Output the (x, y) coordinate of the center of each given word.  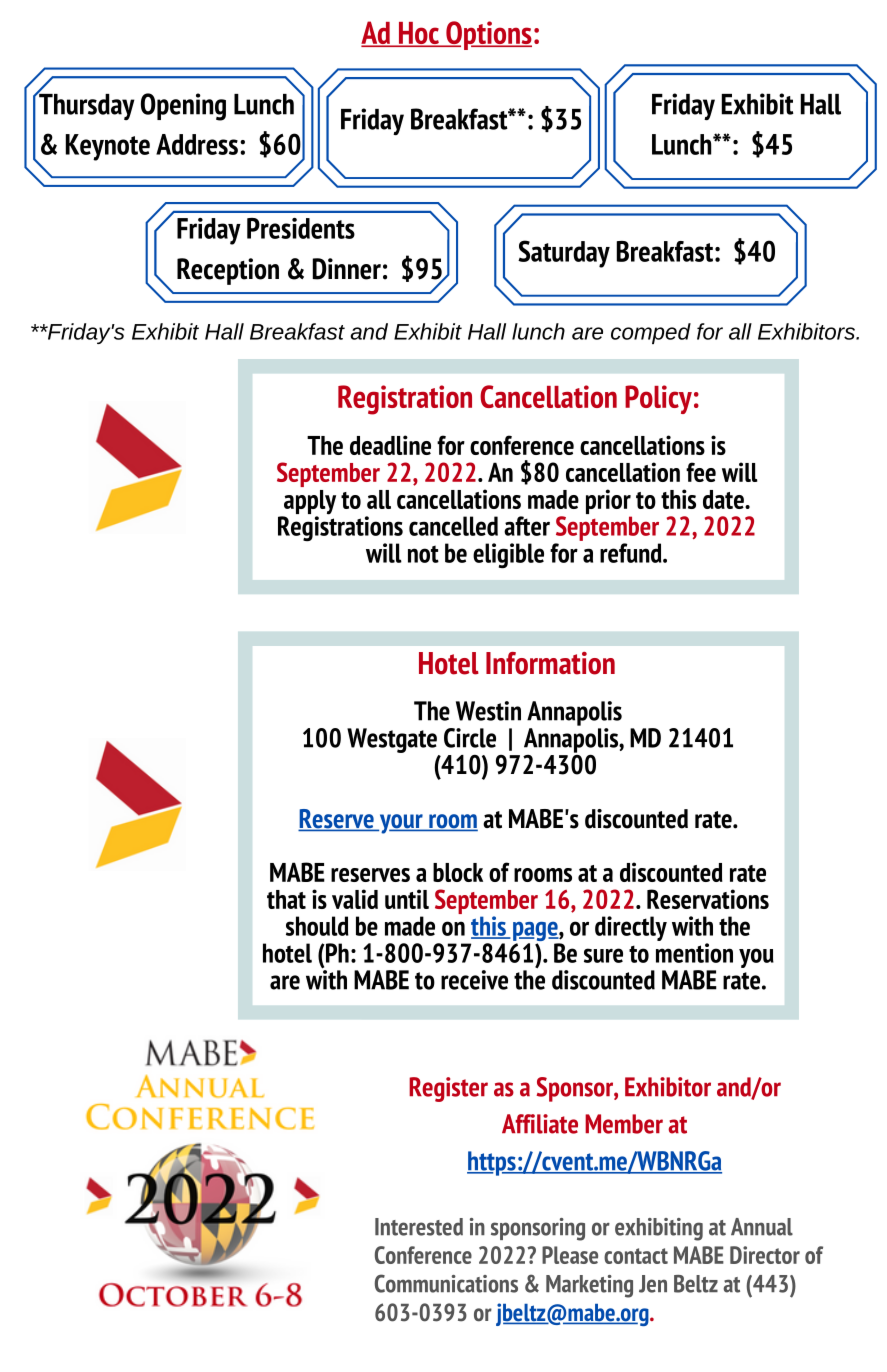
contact (636, 1256)
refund (632, 553)
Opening (183, 107)
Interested (419, 1227)
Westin (488, 711)
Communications (446, 1283)
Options (488, 35)
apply (309, 503)
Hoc (418, 34)
